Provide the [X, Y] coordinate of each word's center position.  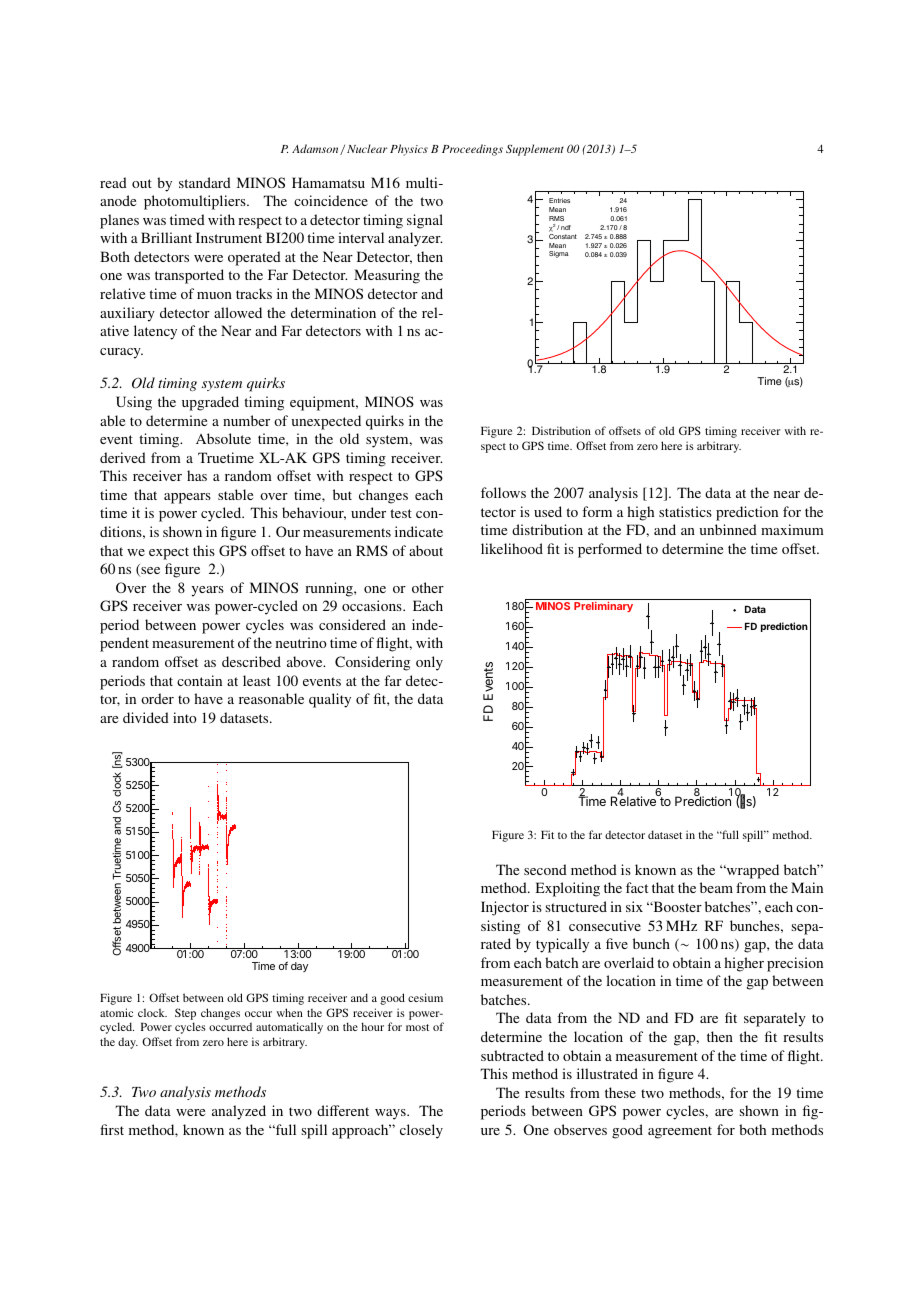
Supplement [535, 150]
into [185, 717]
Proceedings [472, 150]
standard [205, 182]
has [197, 475]
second [545, 869]
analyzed [239, 1112]
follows [503, 492]
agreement [680, 1132]
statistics [685, 511]
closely [421, 1131]
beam [716, 887]
